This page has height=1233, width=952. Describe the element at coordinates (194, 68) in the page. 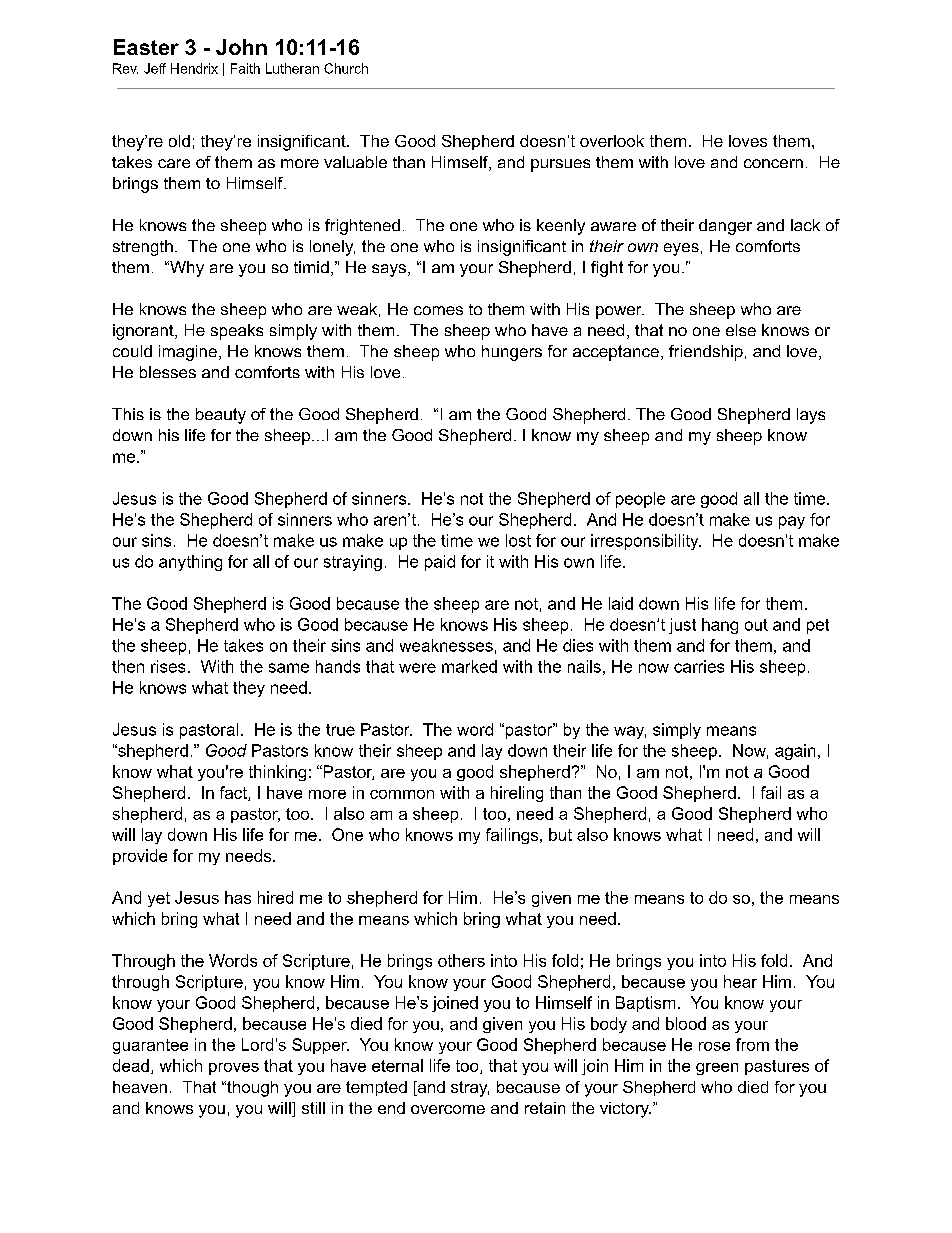

I see `Hendrix` at that location.
